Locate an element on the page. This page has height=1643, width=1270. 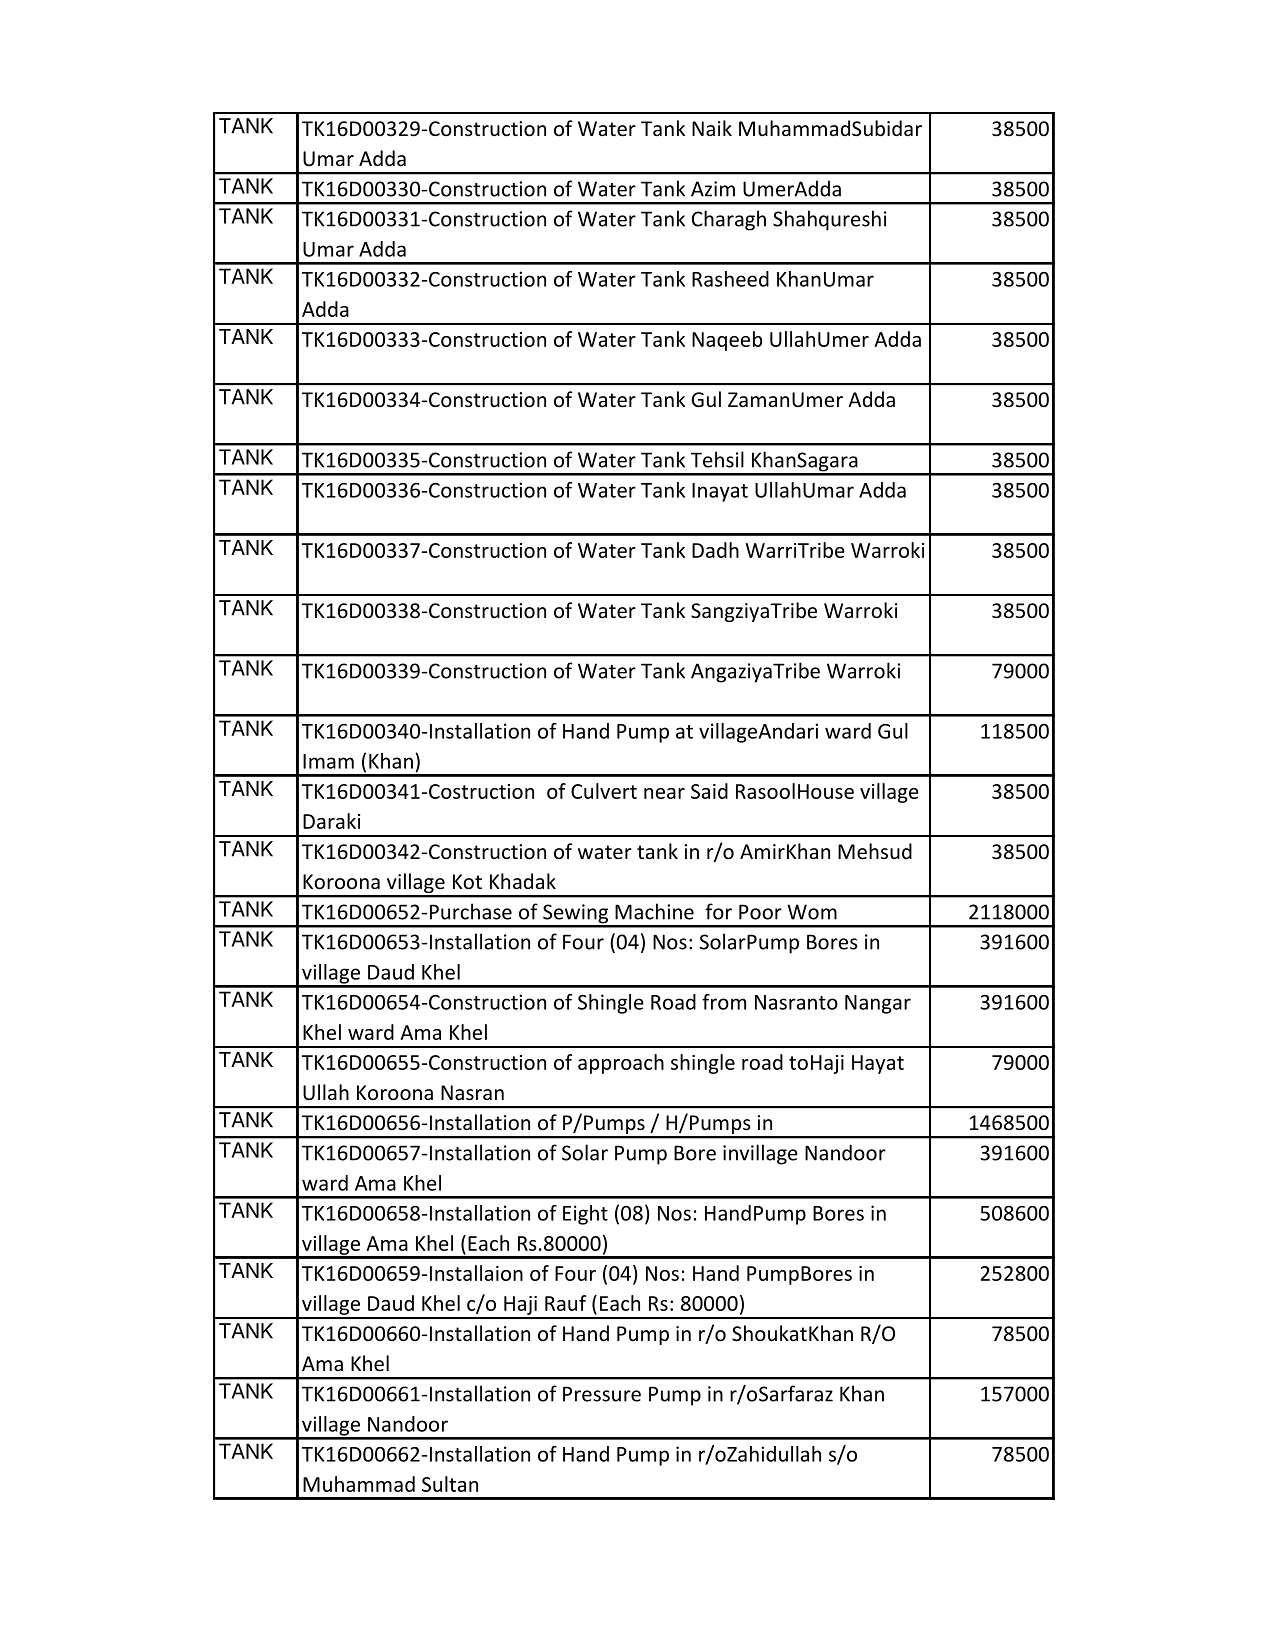
Rauf is located at coordinates (565, 1303).
